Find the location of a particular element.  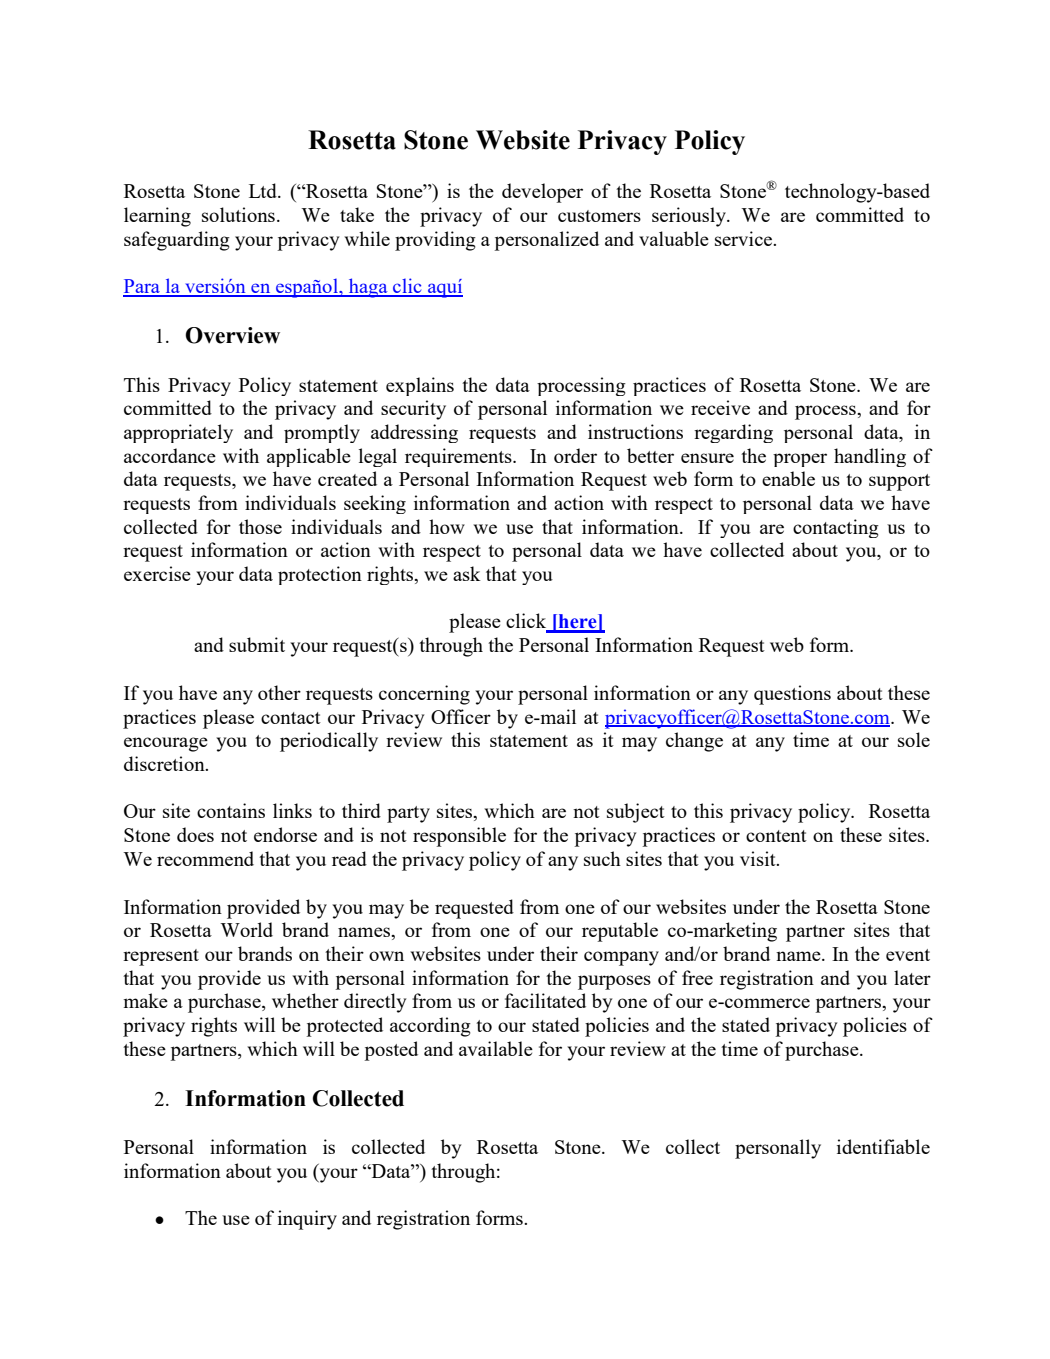

other is located at coordinates (279, 692).
